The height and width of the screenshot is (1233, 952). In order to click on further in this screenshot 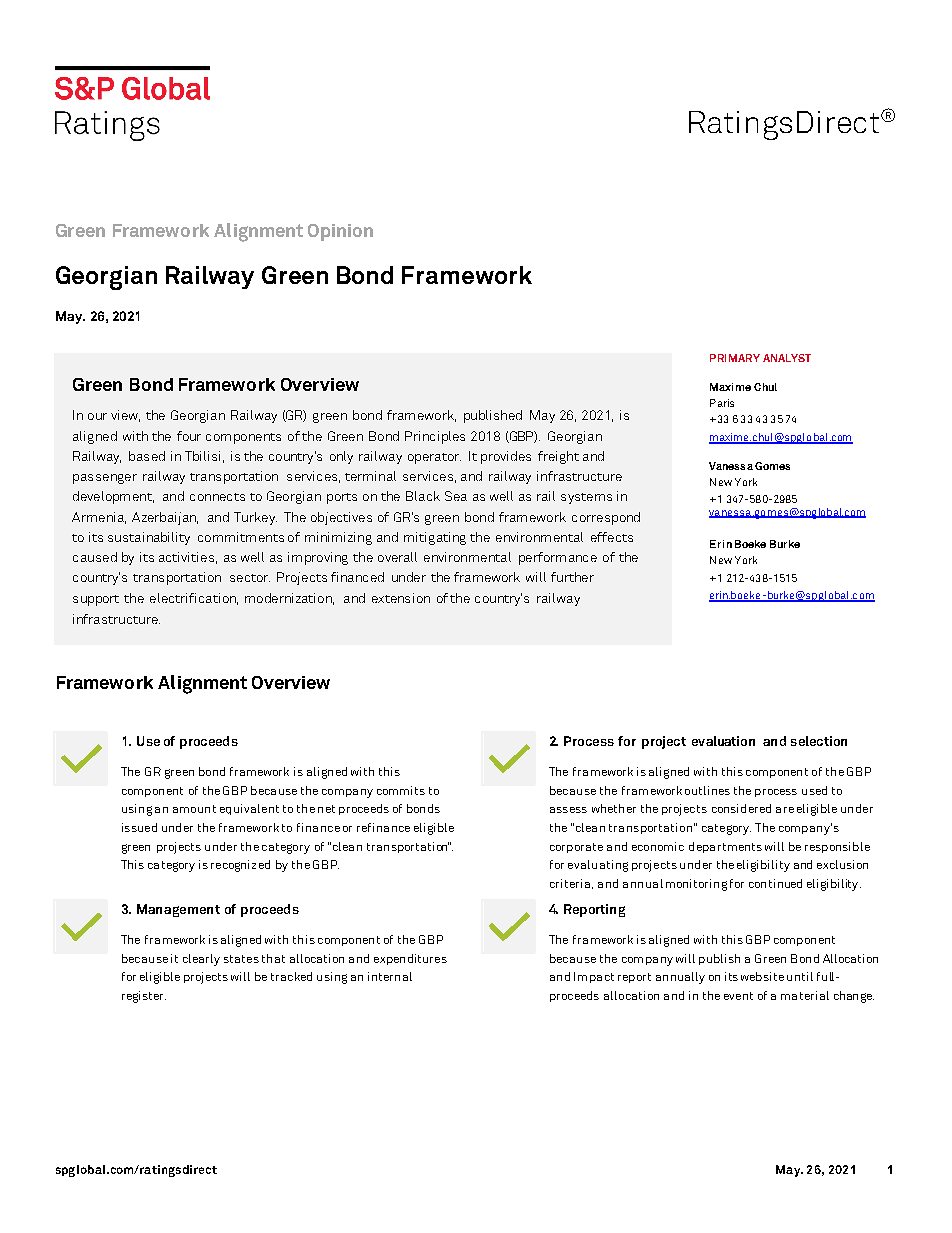, I will do `click(572, 577)`.
